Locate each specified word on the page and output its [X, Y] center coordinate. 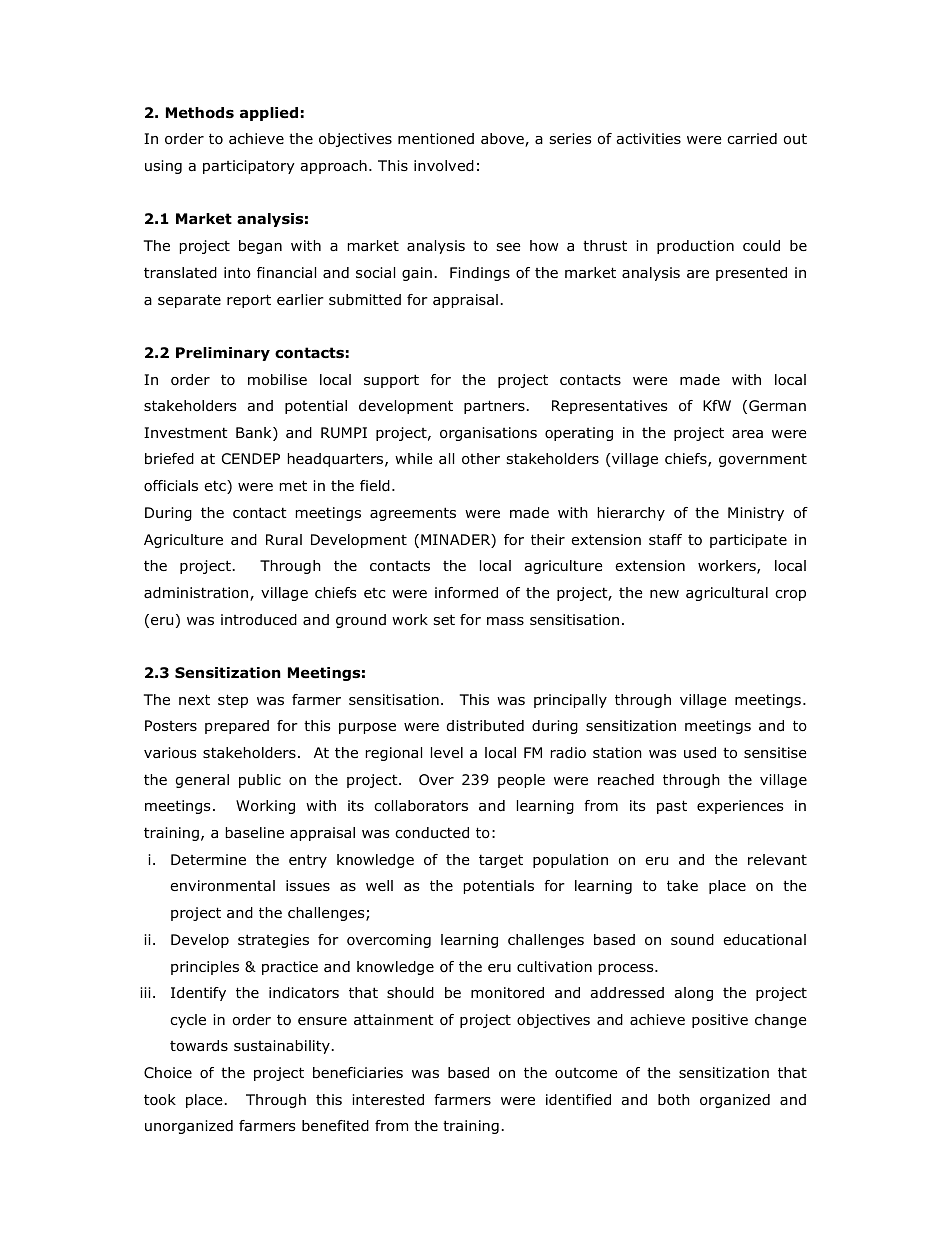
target [501, 861]
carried [752, 139]
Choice [168, 1073]
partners [494, 407]
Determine [208, 859]
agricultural [727, 594]
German [777, 405]
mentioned [436, 139]
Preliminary [223, 354]
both [674, 1100]
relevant [777, 860]
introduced [259, 620]
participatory [249, 167]
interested [388, 1100]
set [444, 619]
